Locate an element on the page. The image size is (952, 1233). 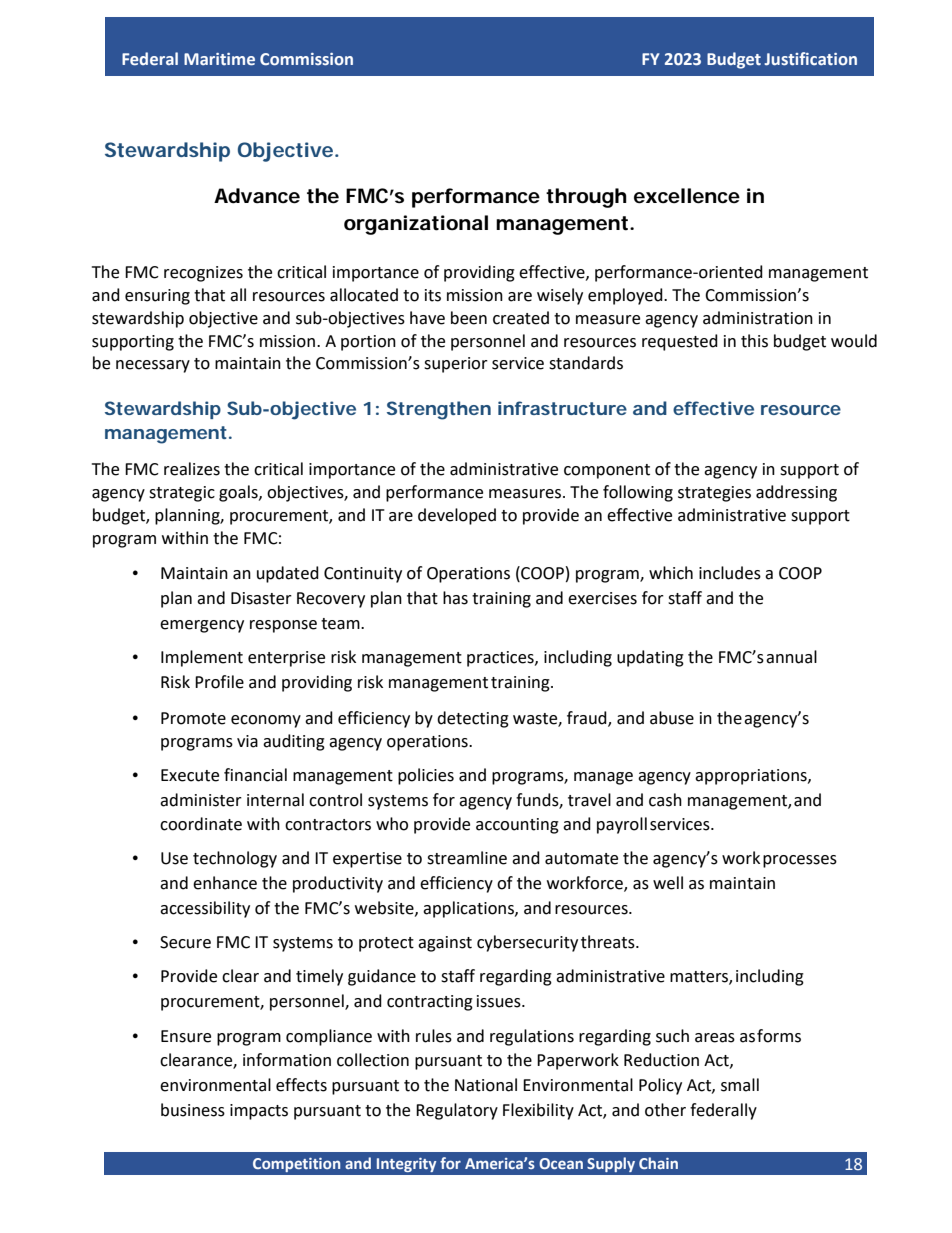
Disaster is located at coordinates (261, 598).
